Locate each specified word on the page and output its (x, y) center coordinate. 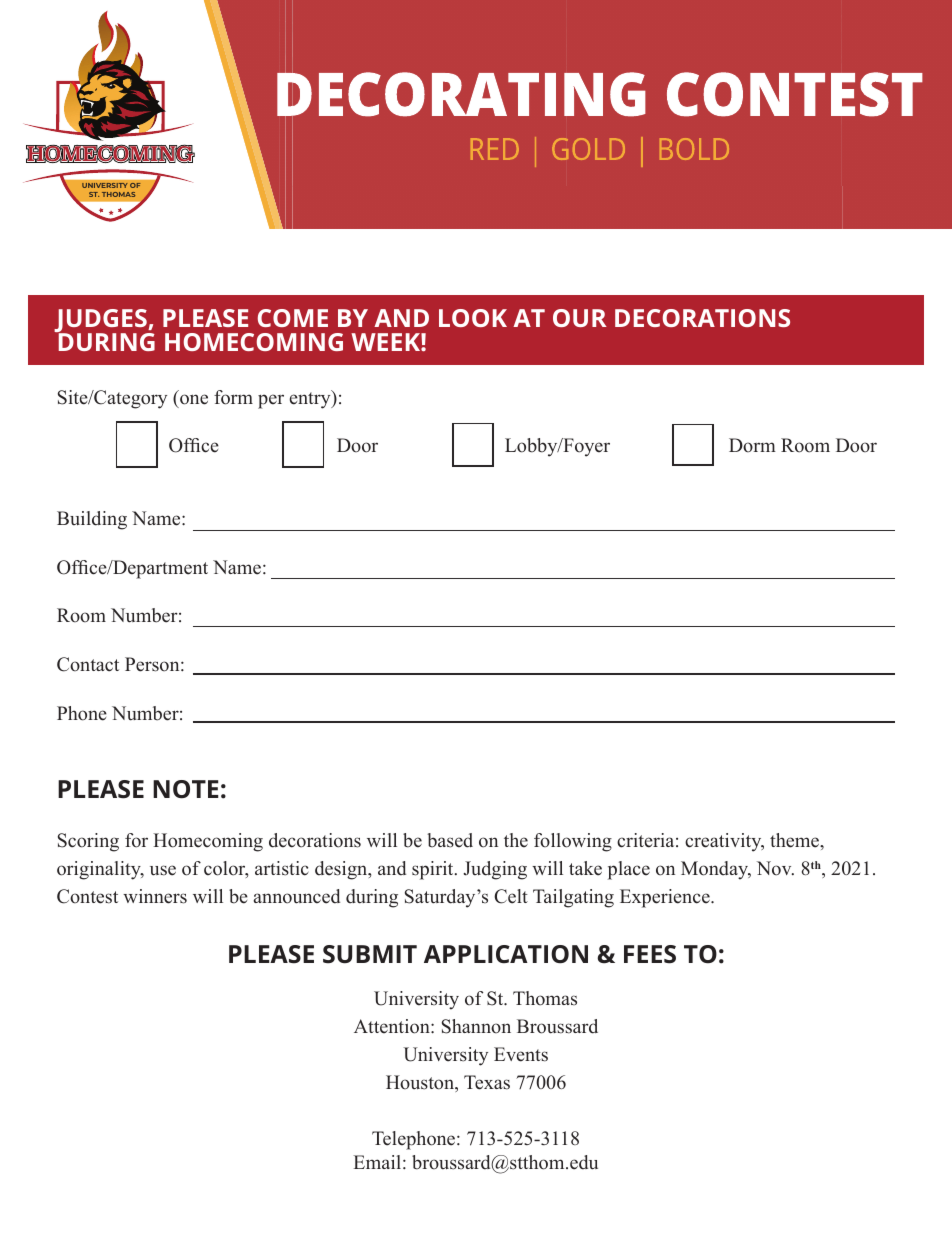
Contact (88, 664)
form (233, 397)
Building (92, 520)
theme (795, 840)
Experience (666, 898)
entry (311, 399)
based (450, 840)
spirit (434, 870)
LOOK (473, 318)
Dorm (752, 445)
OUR (580, 318)
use (163, 870)
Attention (393, 1026)
